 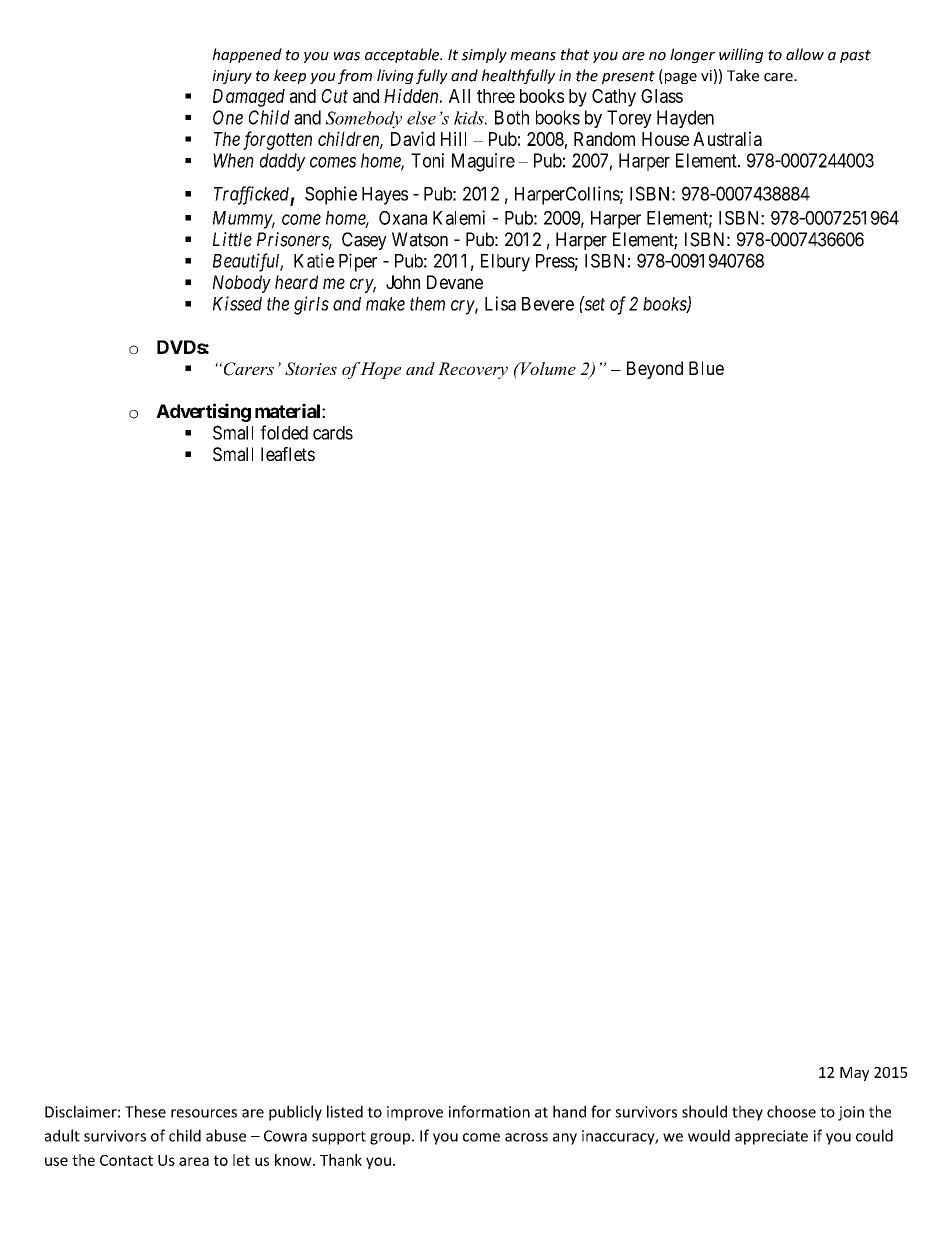 What do you see at coordinates (489, 1111) in the image?
I see `information` at bounding box center [489, 1111].
